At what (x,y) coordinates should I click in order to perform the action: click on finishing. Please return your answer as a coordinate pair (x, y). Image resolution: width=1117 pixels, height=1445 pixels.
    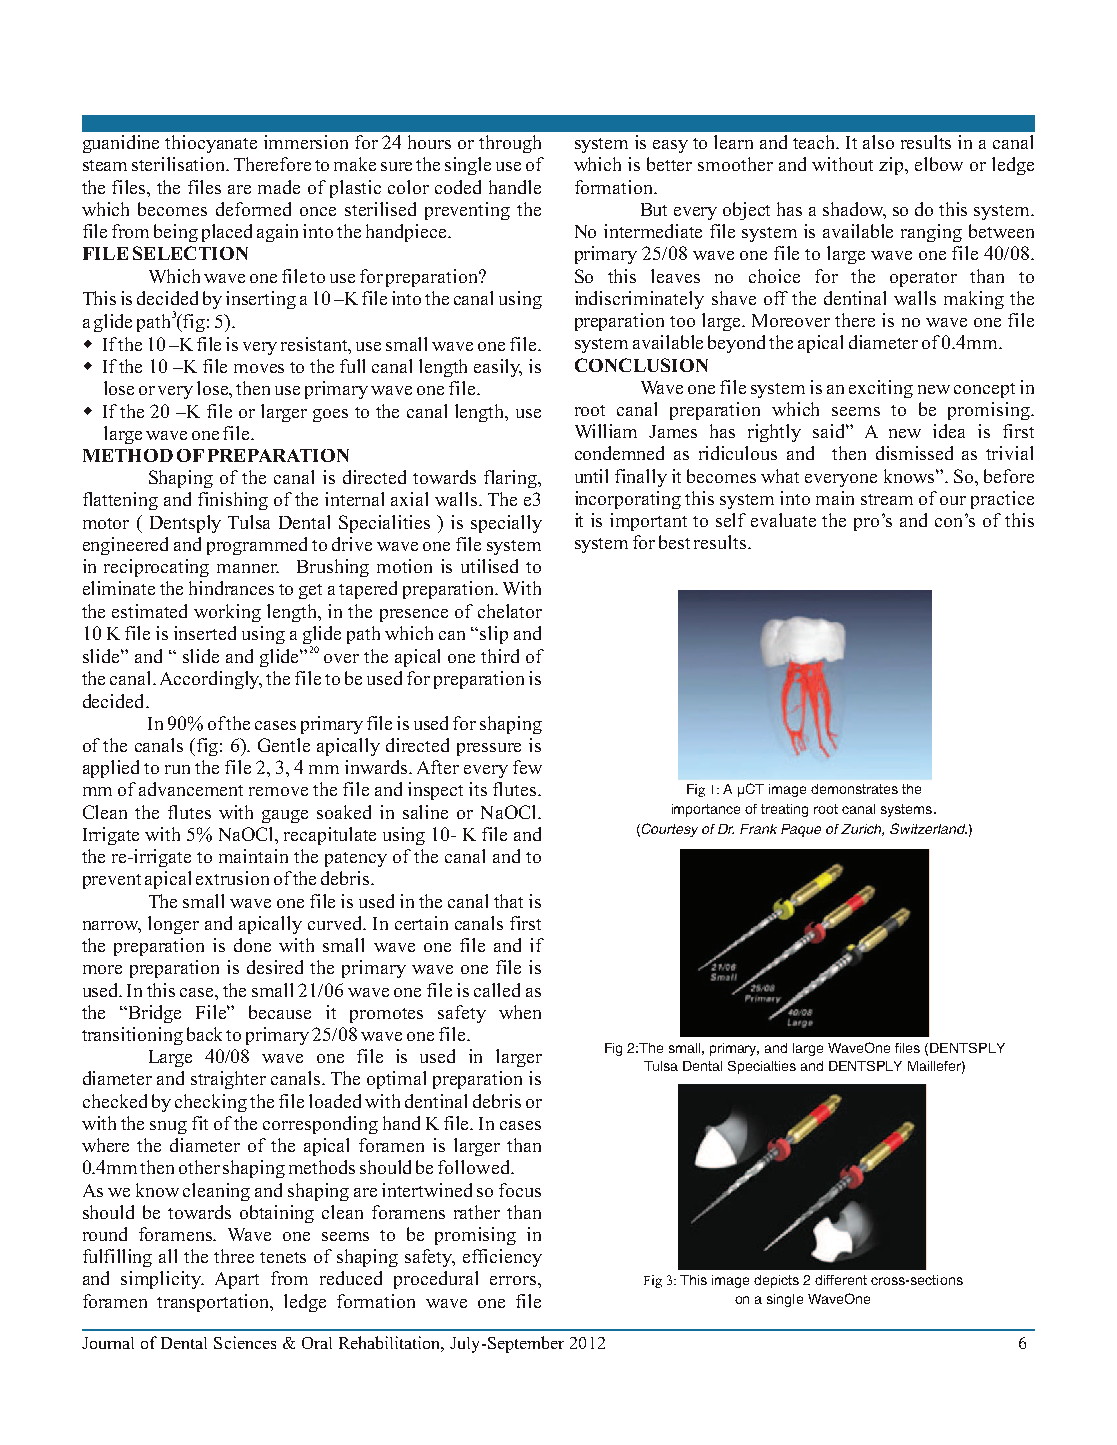
    Looking at the image, I should click on (233, 501).
